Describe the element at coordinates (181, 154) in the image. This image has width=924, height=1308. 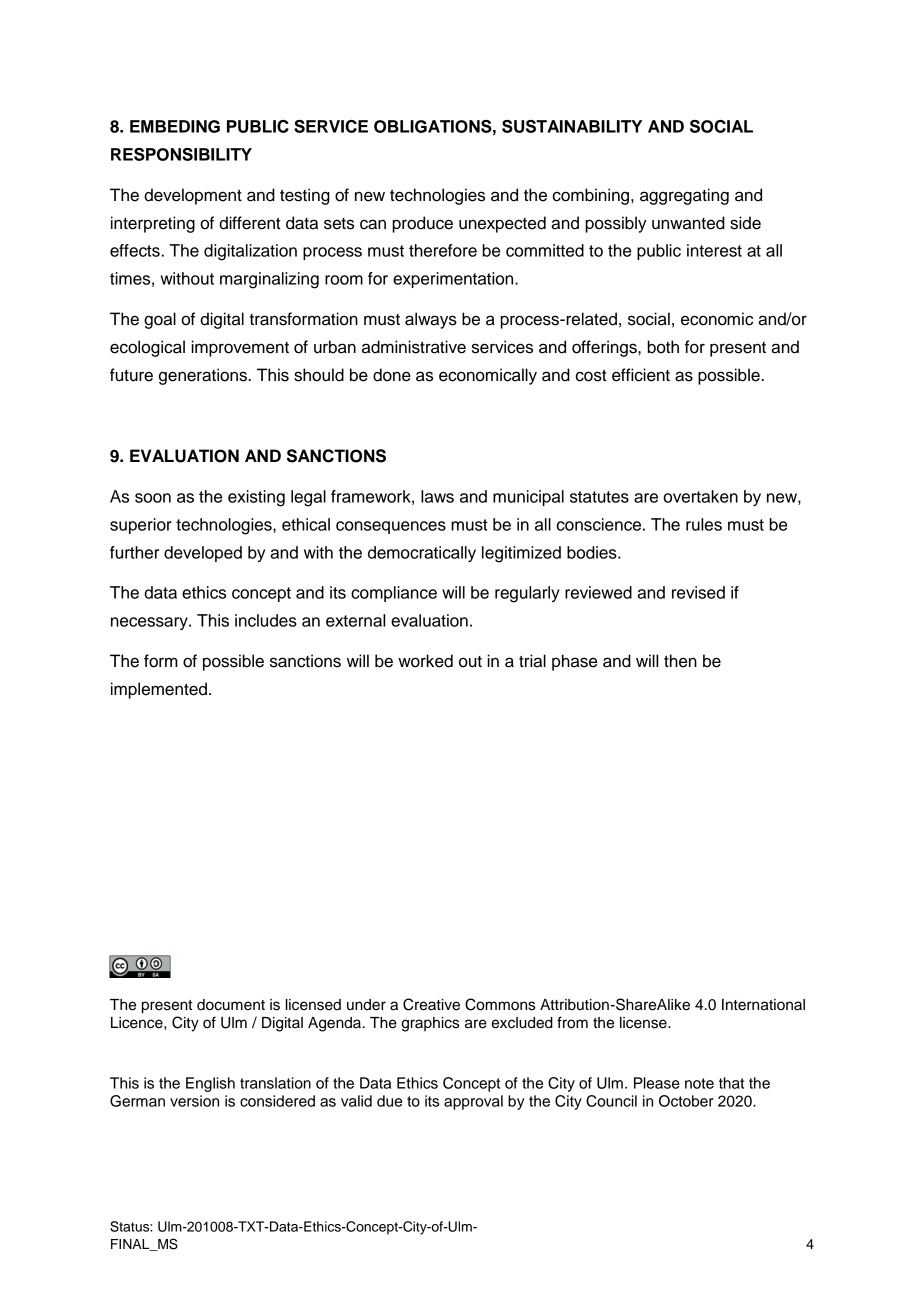
I see `RESPONSIBILITY` at that location.
